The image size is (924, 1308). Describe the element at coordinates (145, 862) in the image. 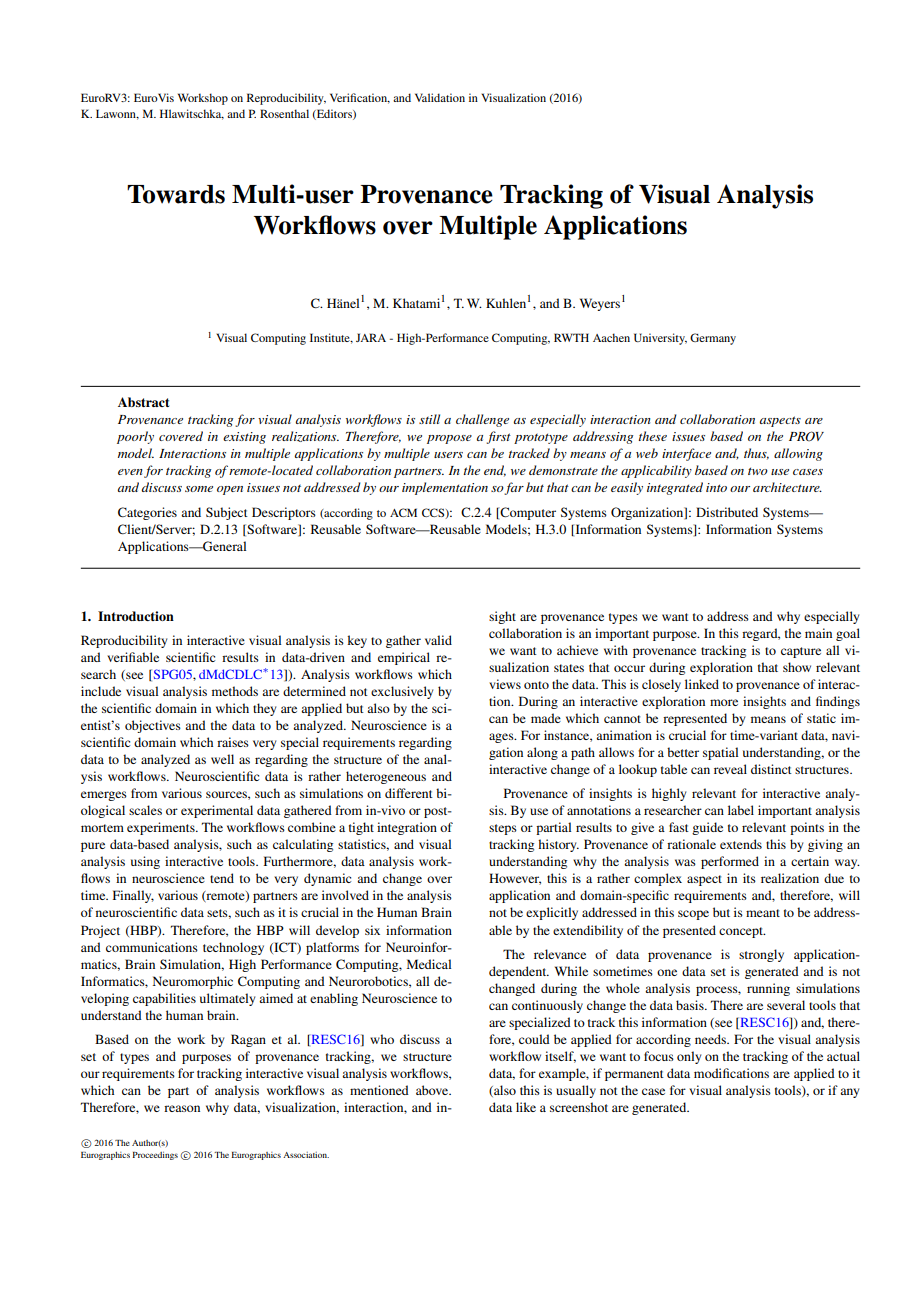

I see `using` at that location.
